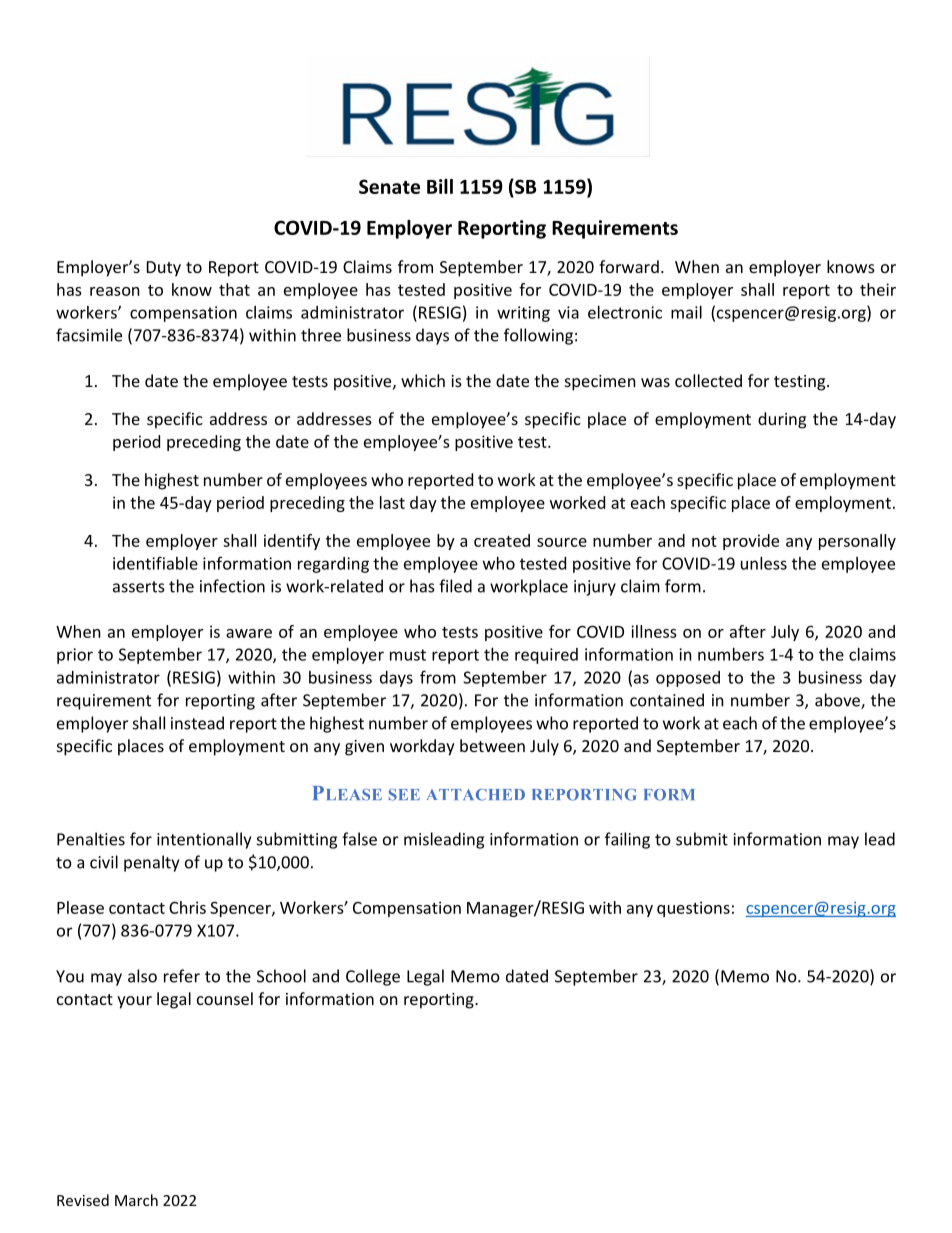 The width and height of the screenshot is (952, 1233). I want to click on College, so click(373, 977).
